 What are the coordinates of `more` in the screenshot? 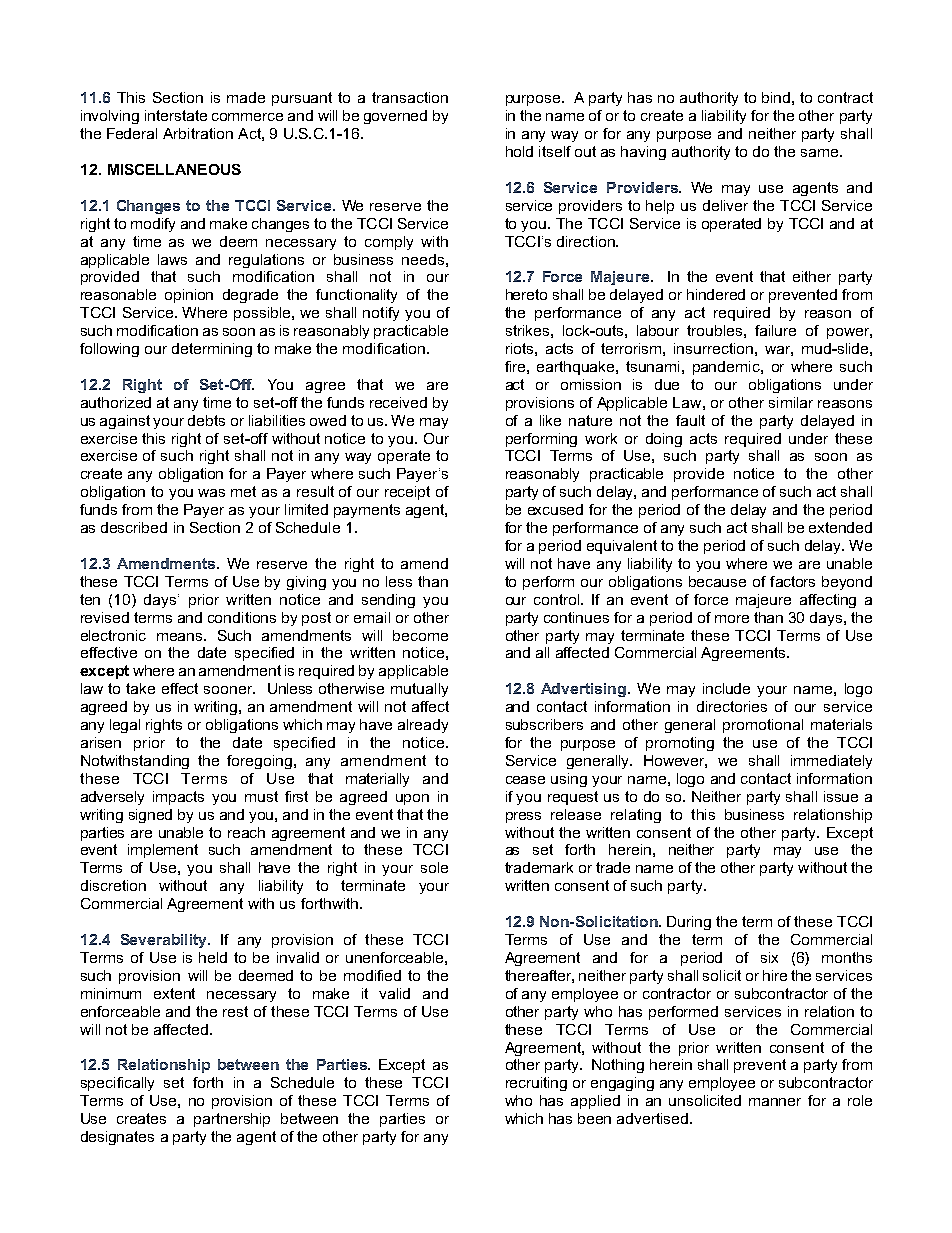 It's located at (732, 619).
